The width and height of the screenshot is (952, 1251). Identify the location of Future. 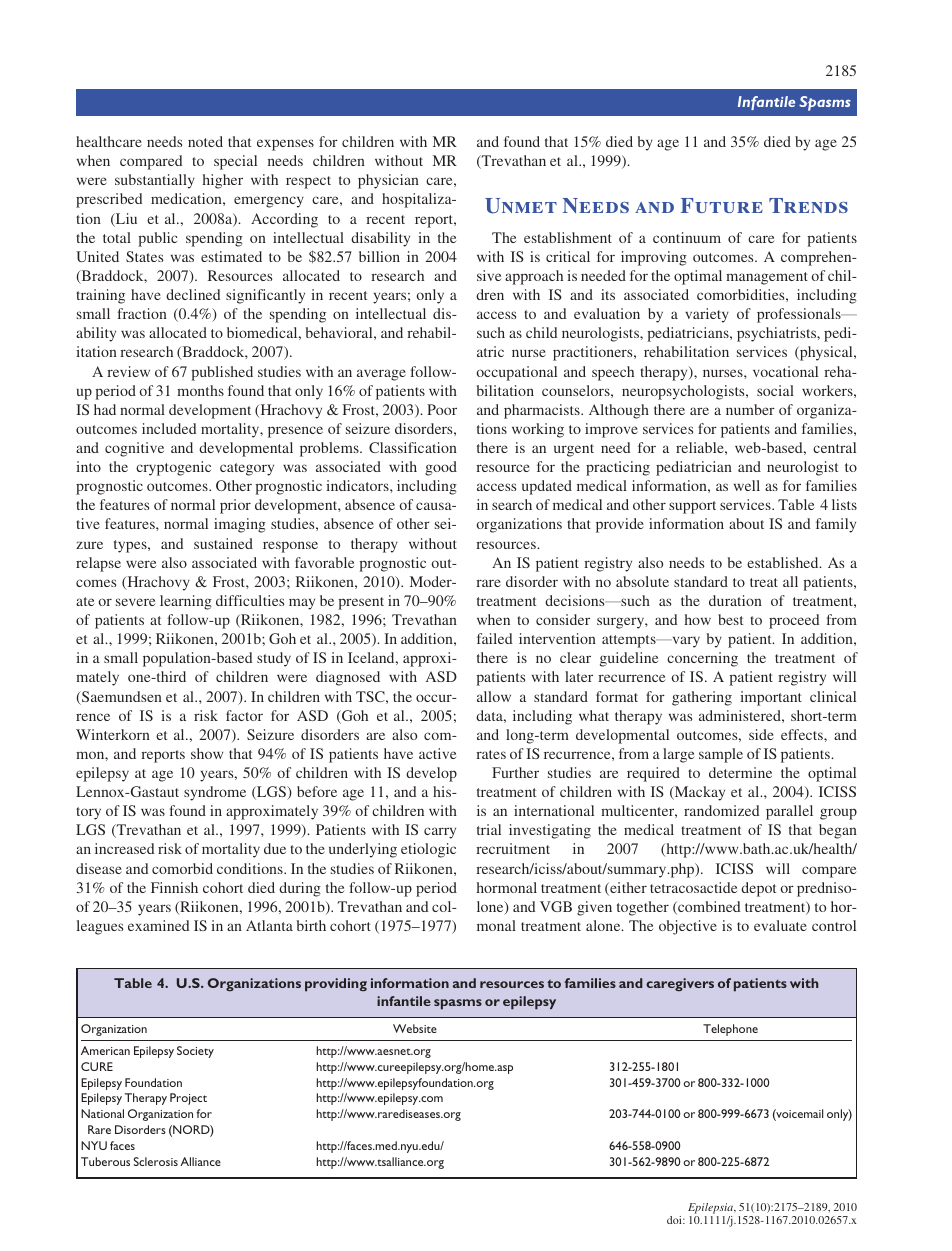
(722, 205).
